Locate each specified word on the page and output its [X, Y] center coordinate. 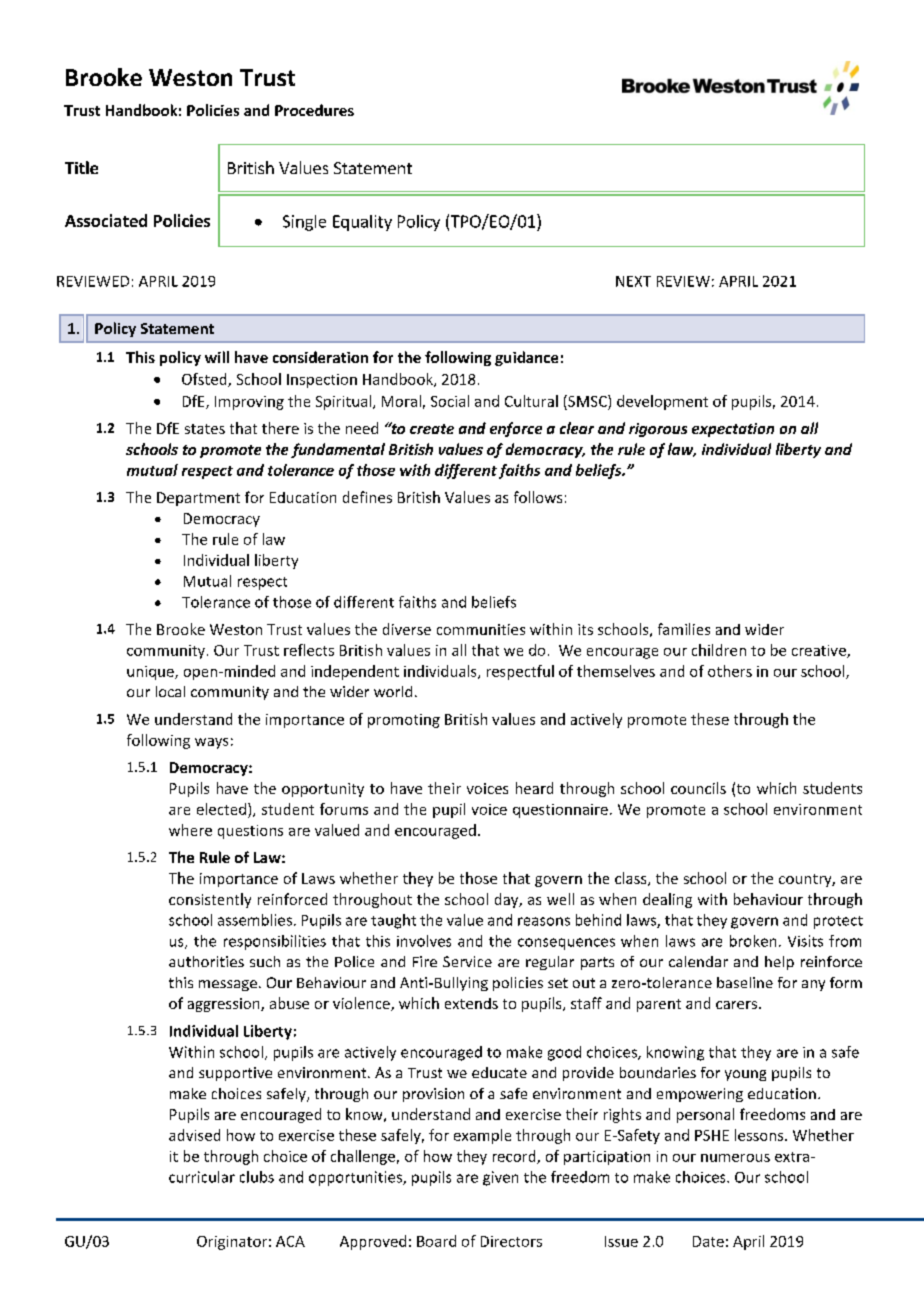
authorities [206, 961]
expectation [733, 430]
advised [194, 1135]
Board [436, 1241]
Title [81, 167]
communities [481, 629]
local [170, 691]
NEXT [633, 281]
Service [467, 961]
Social [450, 401]
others [730, 671]
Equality [362, 223]
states [205, 429]
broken [753, 941]
